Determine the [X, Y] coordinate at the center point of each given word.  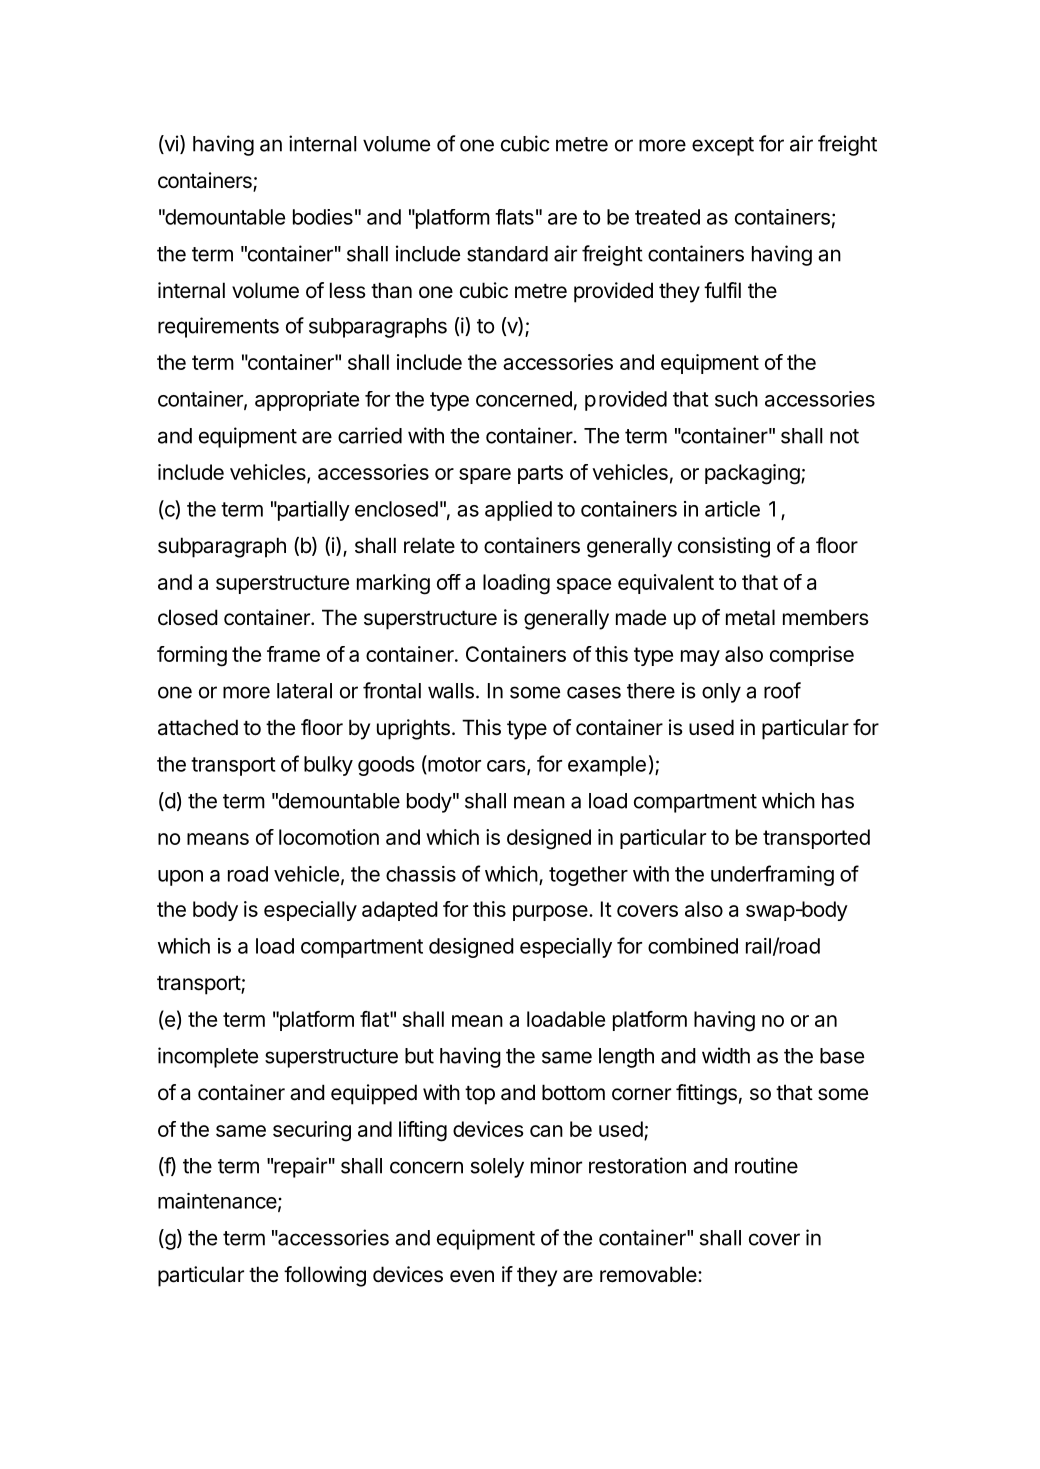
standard [507, 254]
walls [452, 691]
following [325, 1276]
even [472, 1276]
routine [766, 1165]
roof [782, 690]
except [723, 146]
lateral [304, 691]
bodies [323, 217]
